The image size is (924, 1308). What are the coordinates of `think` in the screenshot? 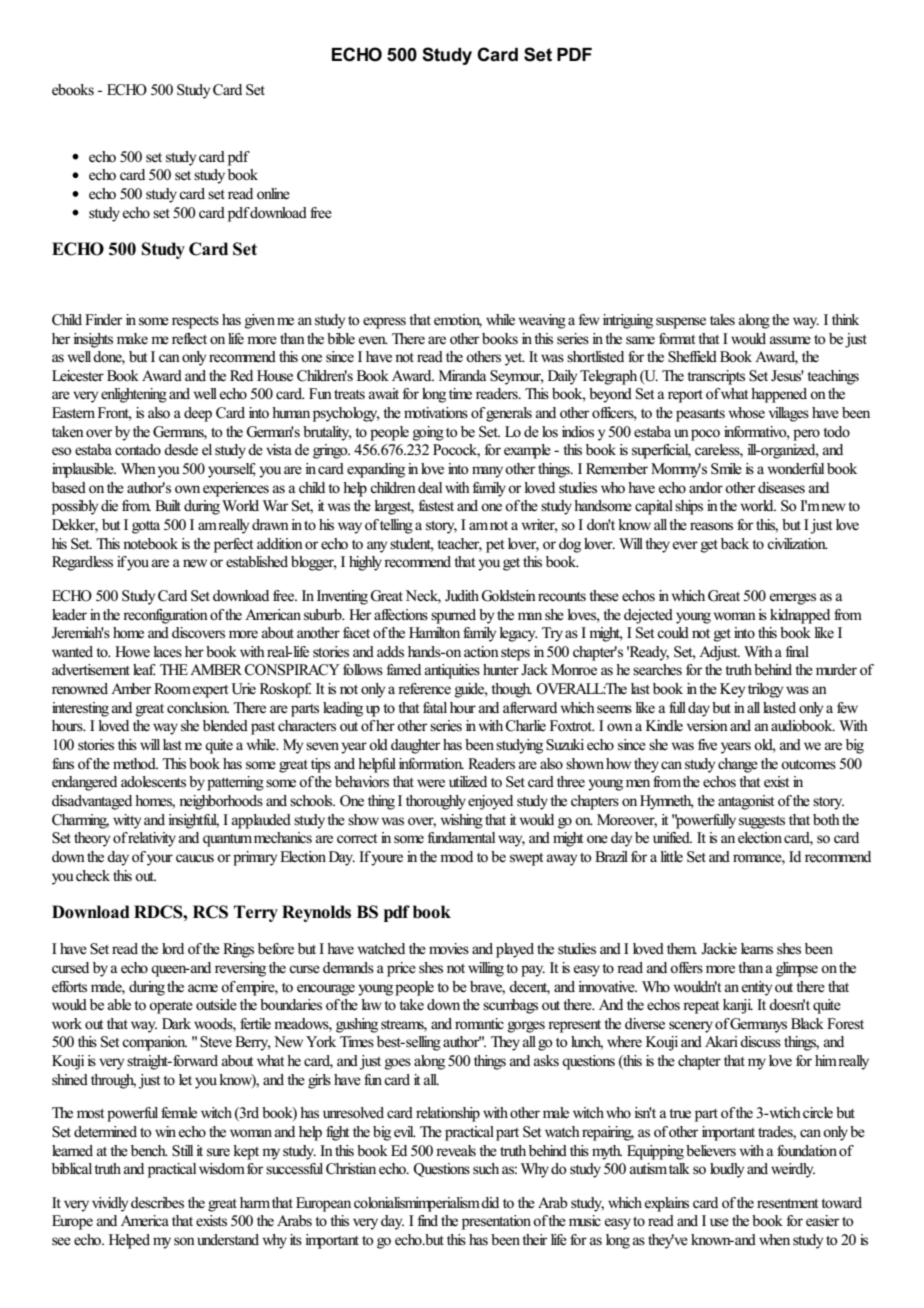 It's located at (845, 319).
